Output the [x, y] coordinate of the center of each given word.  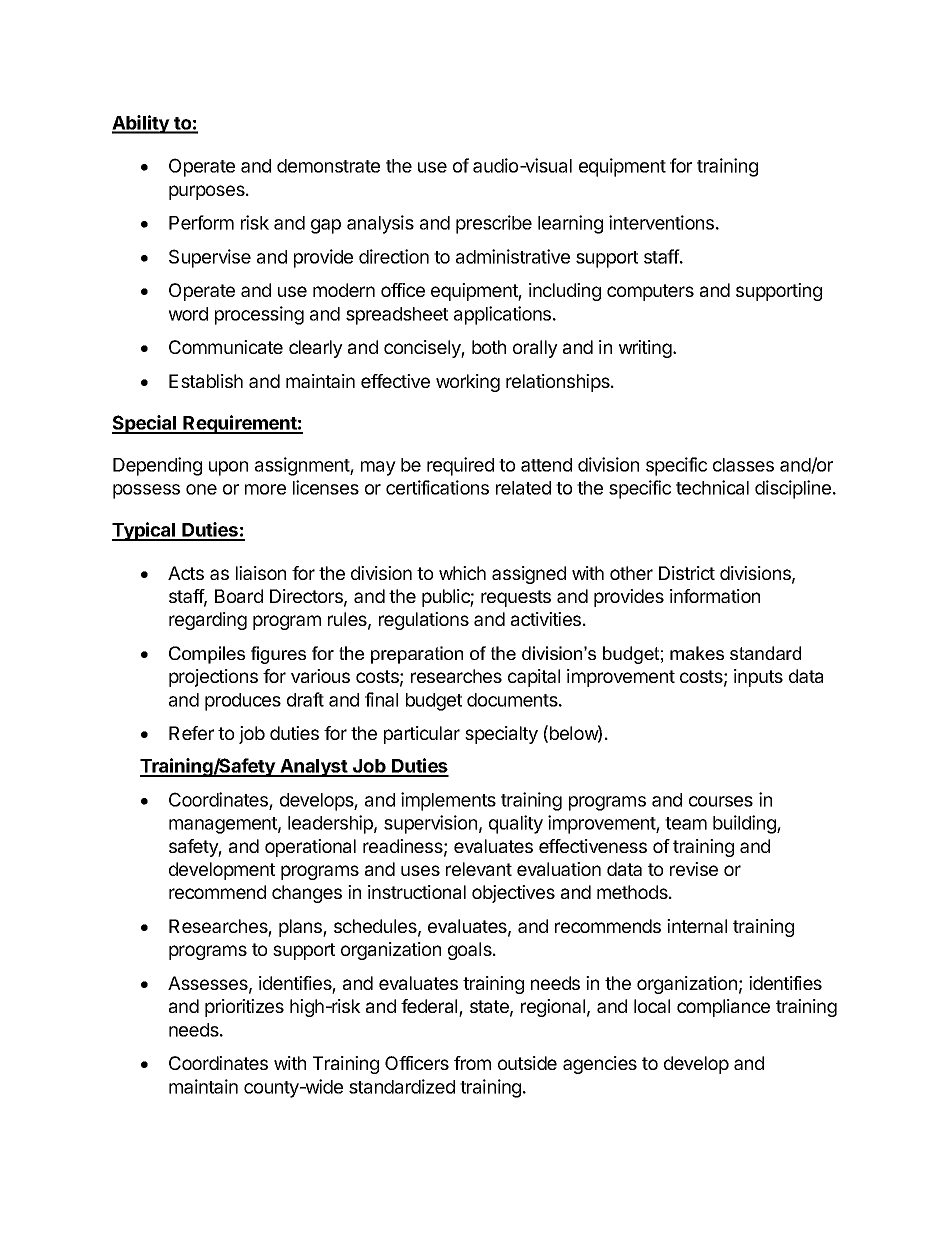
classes [743, 465]
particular [422, 735]
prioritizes [244, 1008]
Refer [191, 733]
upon [228, 468]
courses [721, 801]
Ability [141, 124]
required [460, 466]
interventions [661, 222]
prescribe [494, 224]
